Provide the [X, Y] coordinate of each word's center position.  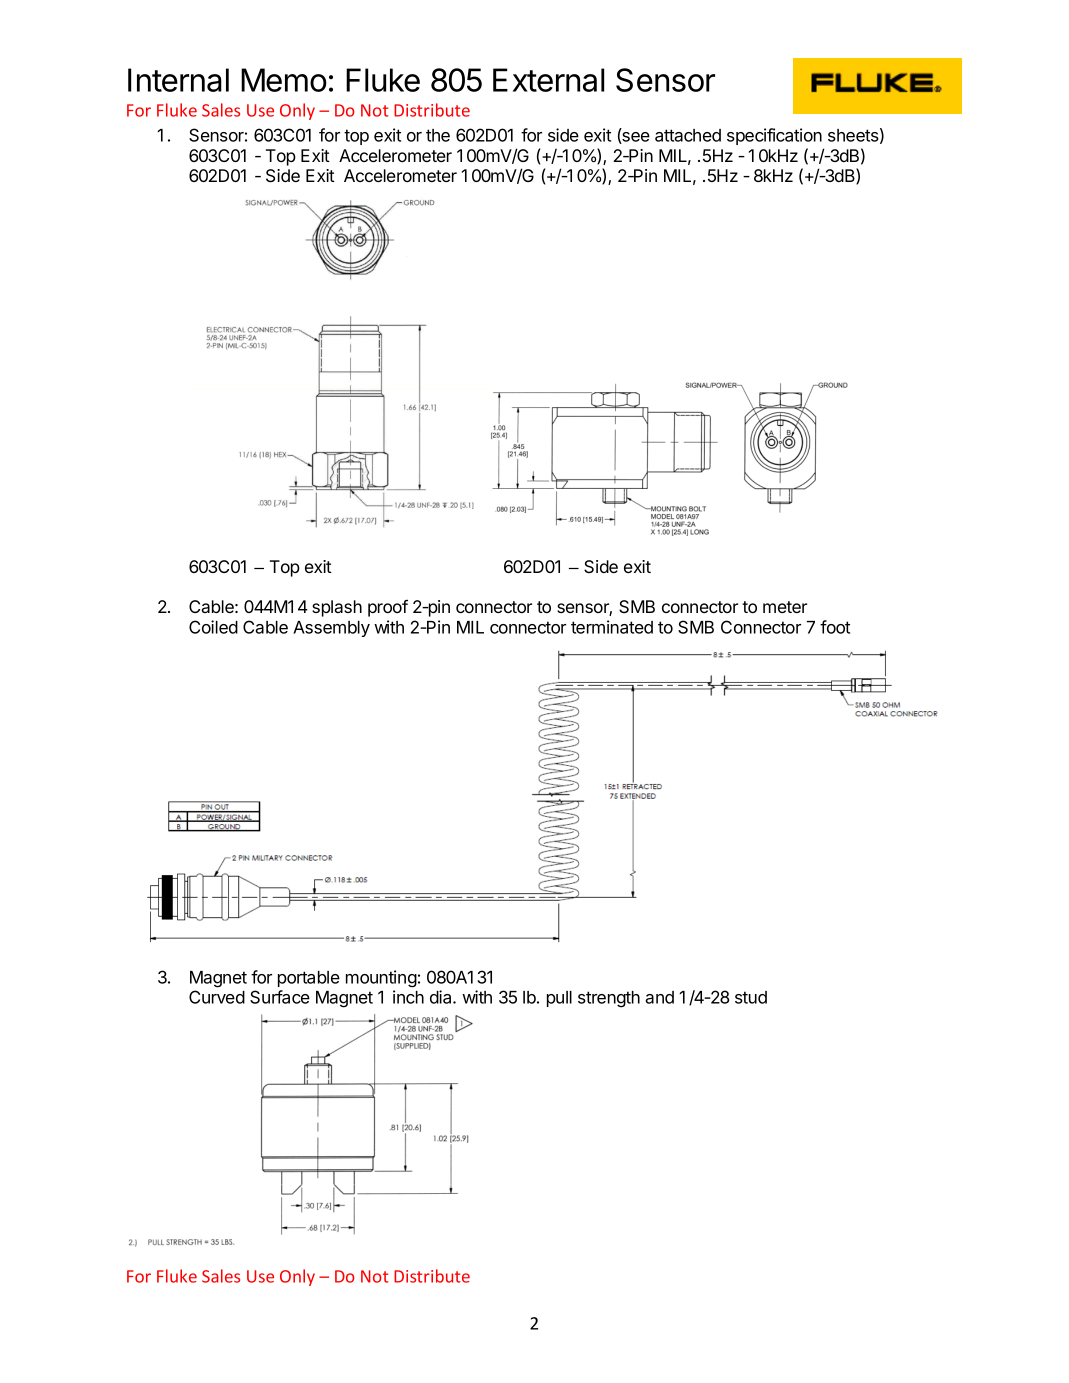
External [548, 80]
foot [835, 627]
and [659, 997]
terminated [612, 627]
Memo [284, 80]
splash [337, 608]
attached [688, 135]
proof [388, 608]
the [438, 135]
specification [774, 136]
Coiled [213, 627]
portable [309, 979]
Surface [280, 997]
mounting [381, 979]
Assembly [331, 629]
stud [751, 997]
